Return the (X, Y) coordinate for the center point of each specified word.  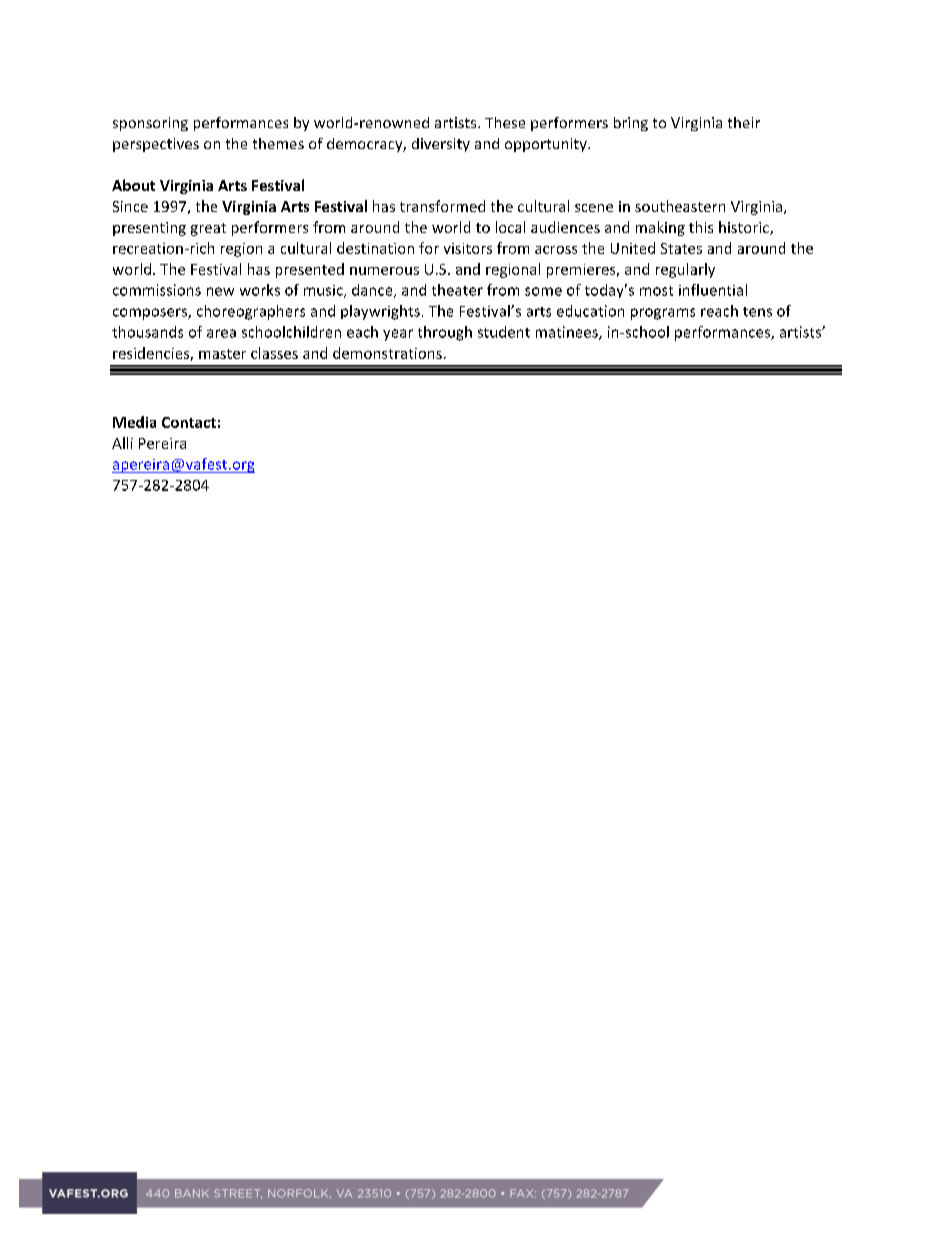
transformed (442, 206)
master (222, 354)
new (220, 291)
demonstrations (387, 353)
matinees (568, 333)
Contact (189, 422)
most (656, 291)
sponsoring (150, 124)
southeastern (680, 206)
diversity (441, 145)
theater (457, 290)
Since (130, 206)
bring (631, 124)
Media (134, 422)
